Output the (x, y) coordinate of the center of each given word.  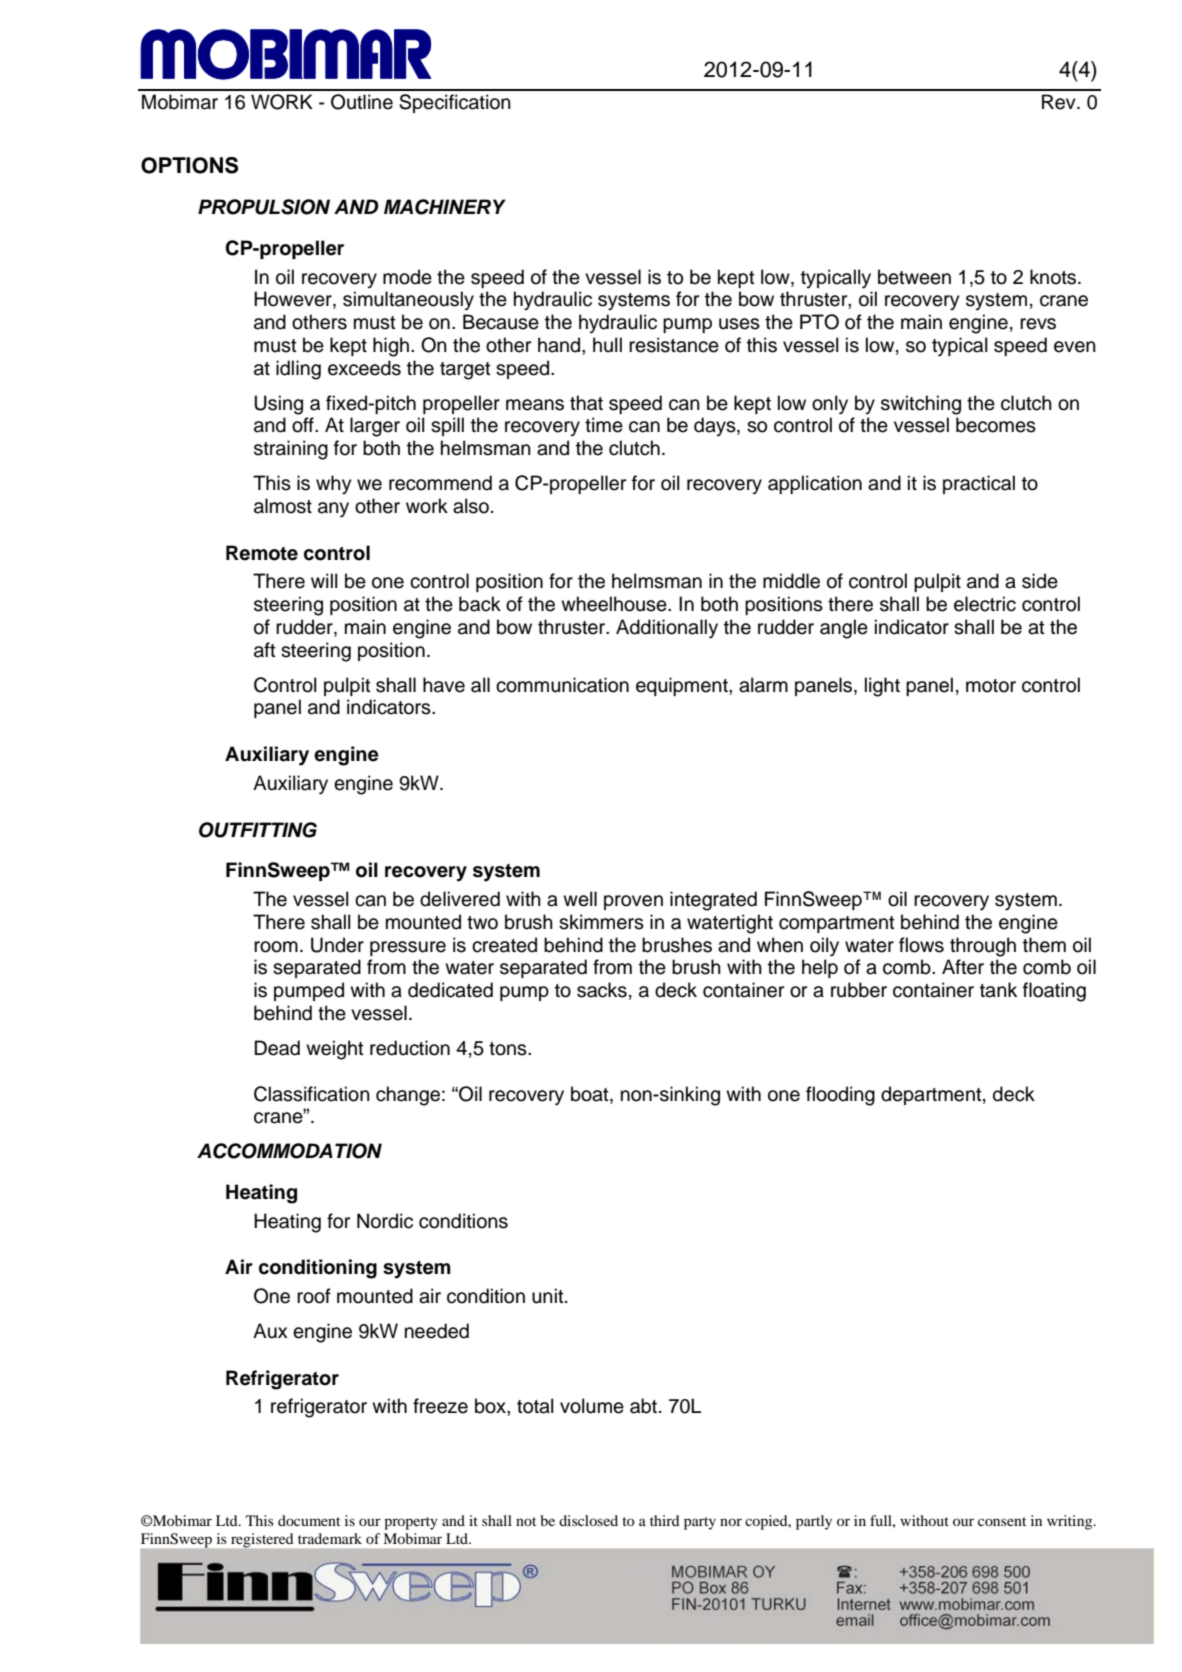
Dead (277, 1048)
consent (1002, 1521)
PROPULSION (264, 207)
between (914, 277)
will (324, 580)
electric (985, 604)
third (665, 1520)
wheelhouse (615, 604)
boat (591, 1094)
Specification (455, 103)
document (309, 1520)
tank (998, 990)
